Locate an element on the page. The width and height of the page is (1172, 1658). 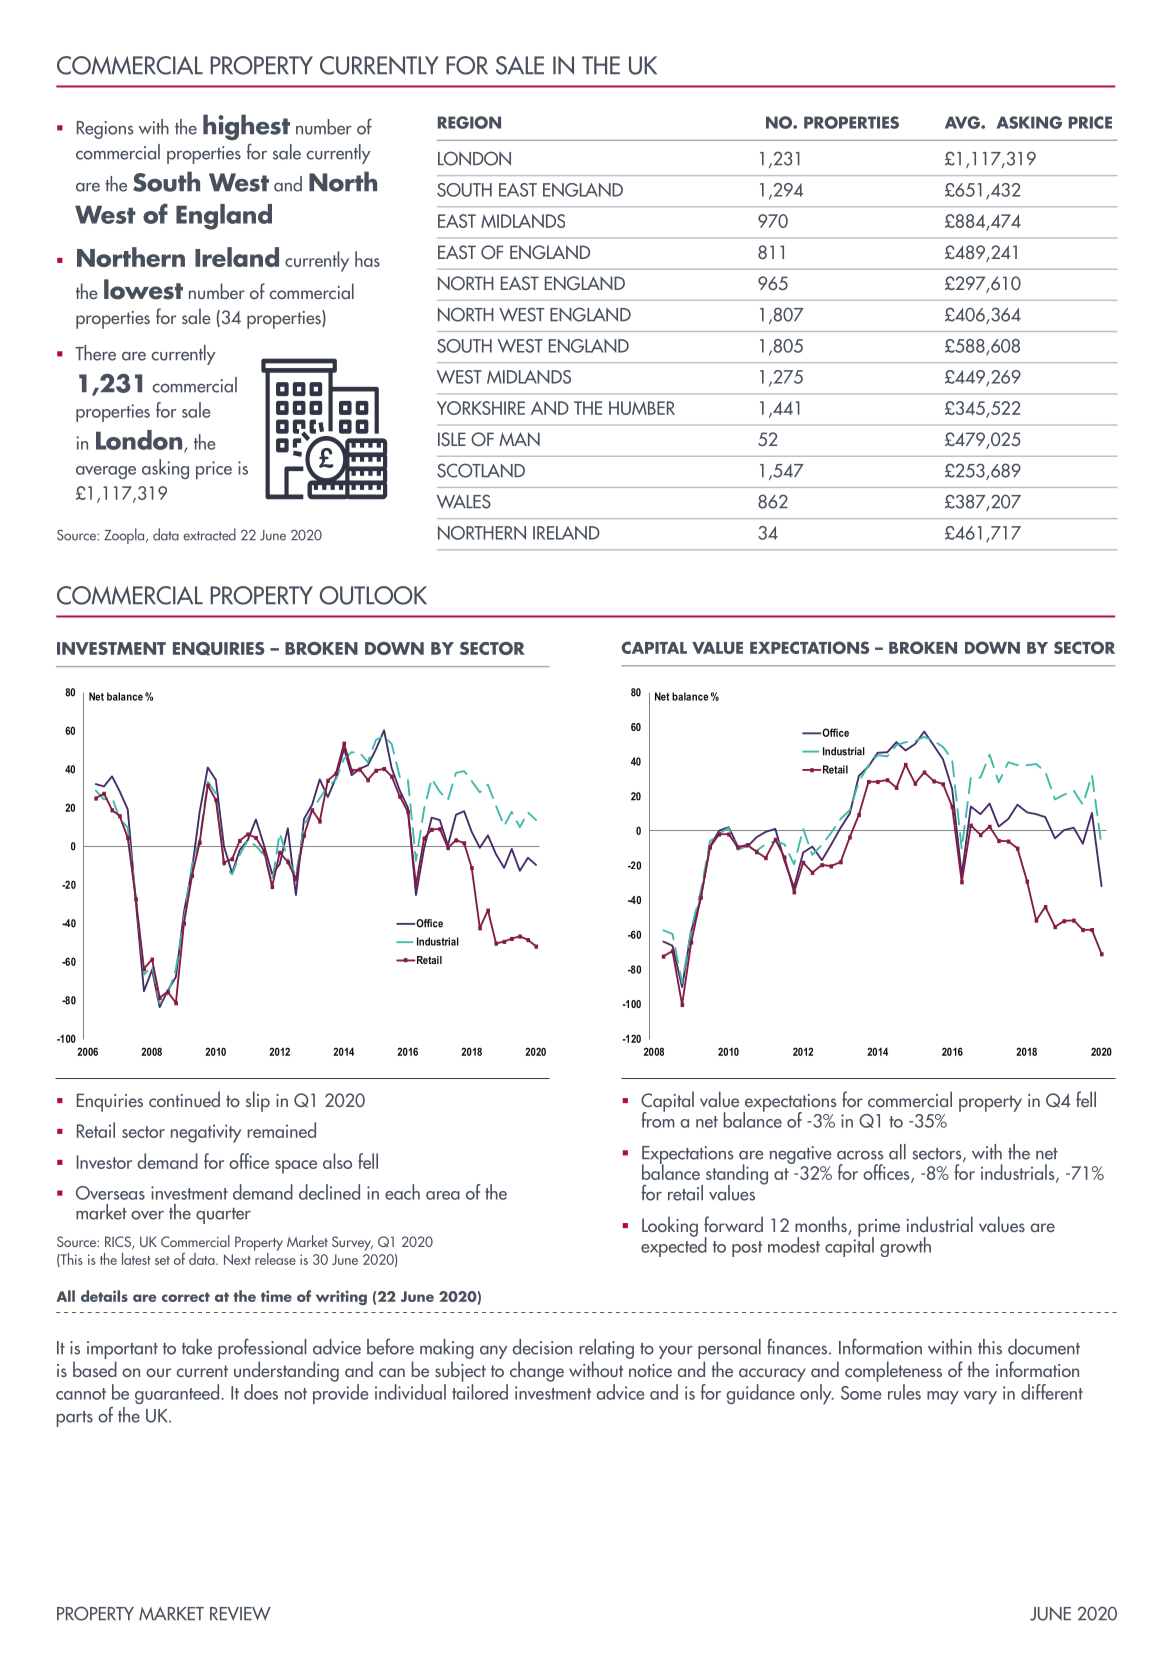
REVIEW is located at coordinates (240, 1614).
